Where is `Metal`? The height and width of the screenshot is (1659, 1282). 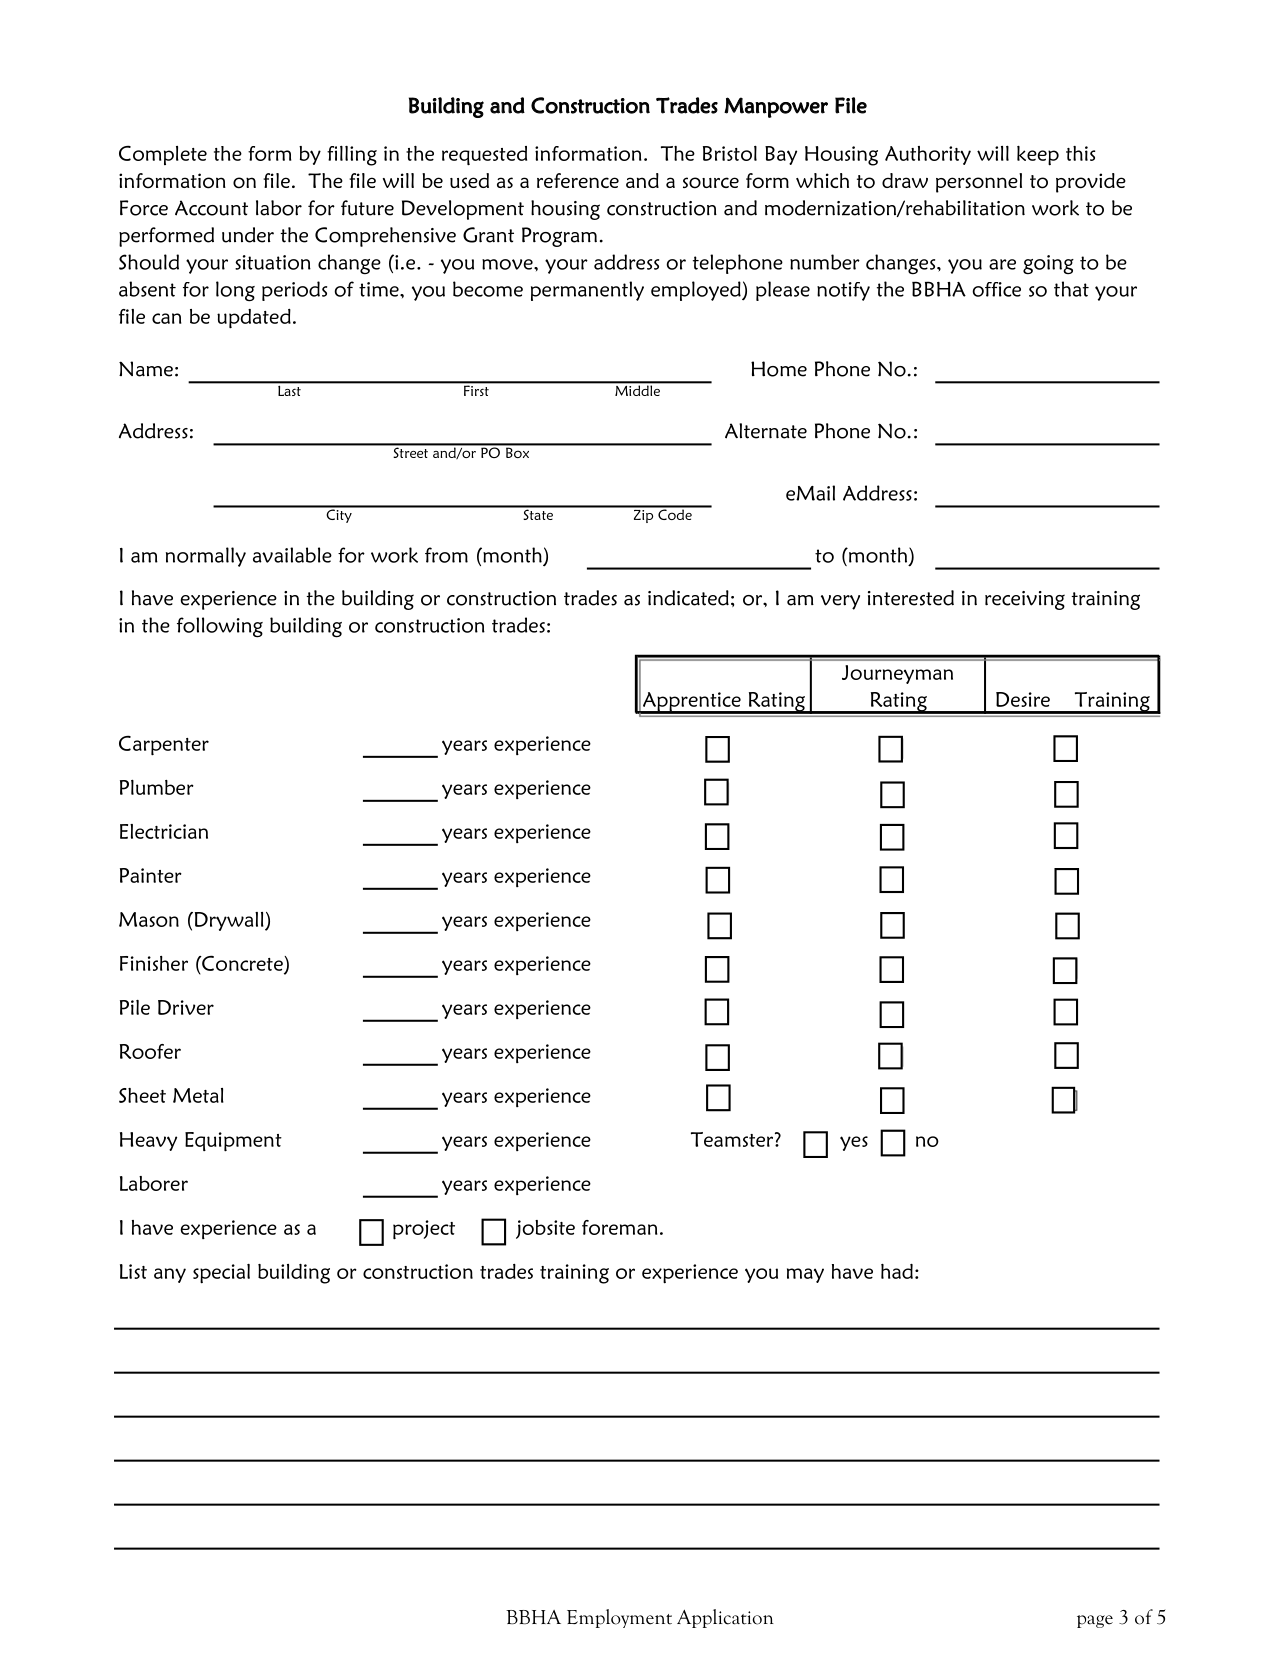
Metal is located at coordinates (198, 1095).
